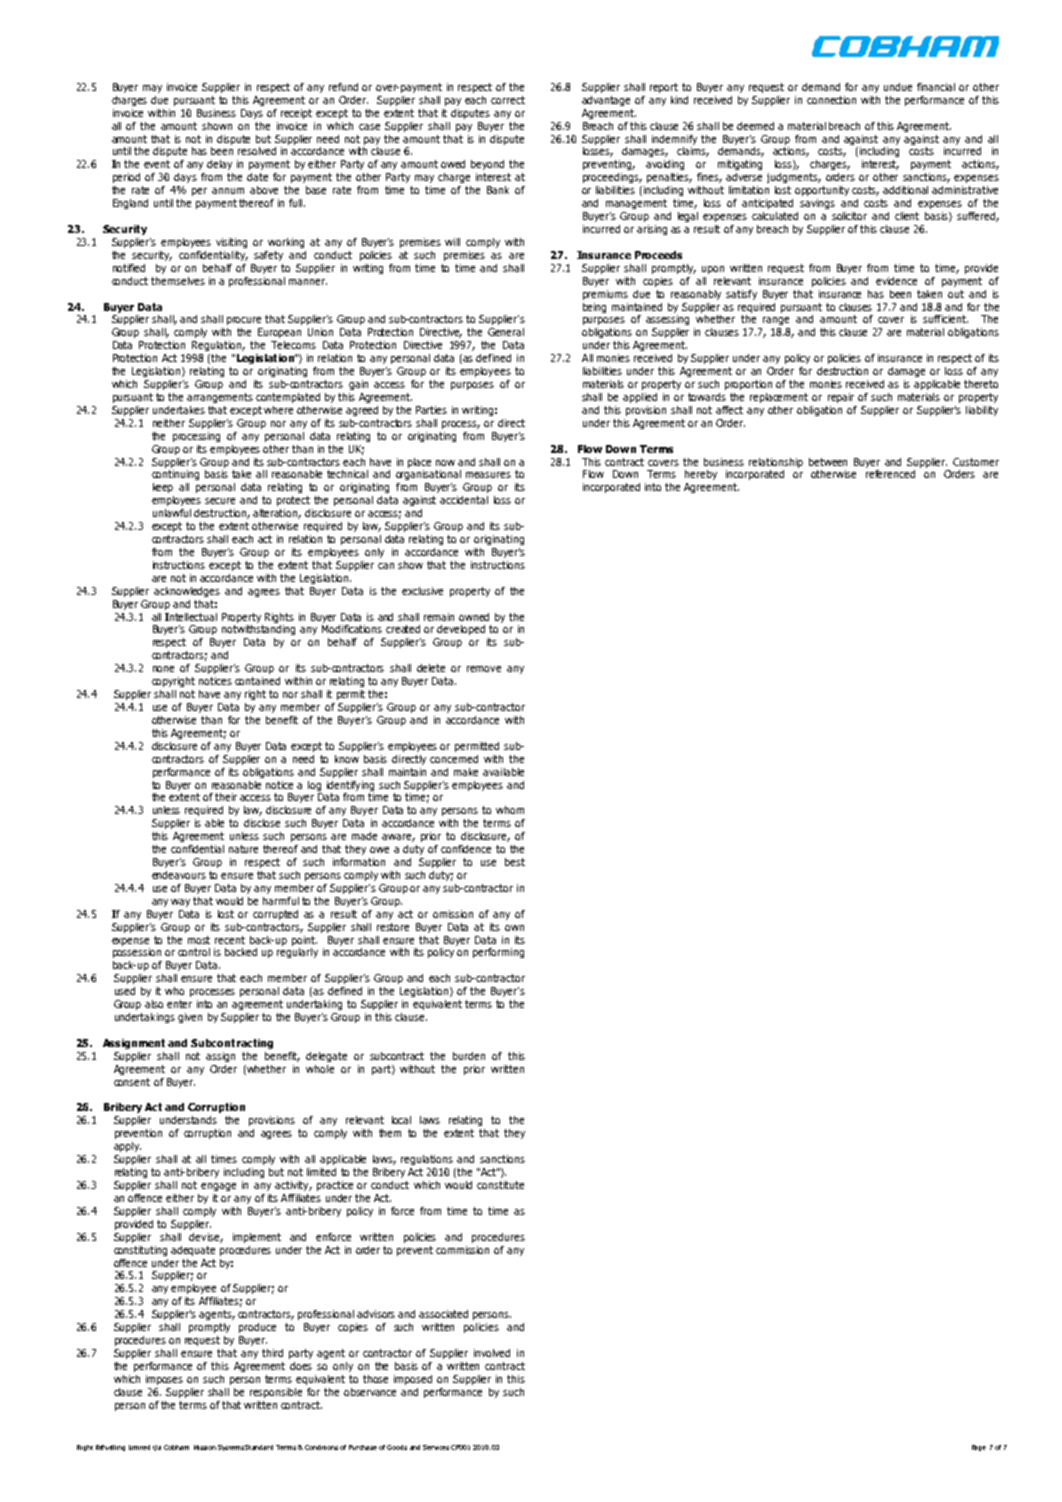  Describe the element at coordinates (890, 474) in the screenshot. I see `referenced` at that location.
